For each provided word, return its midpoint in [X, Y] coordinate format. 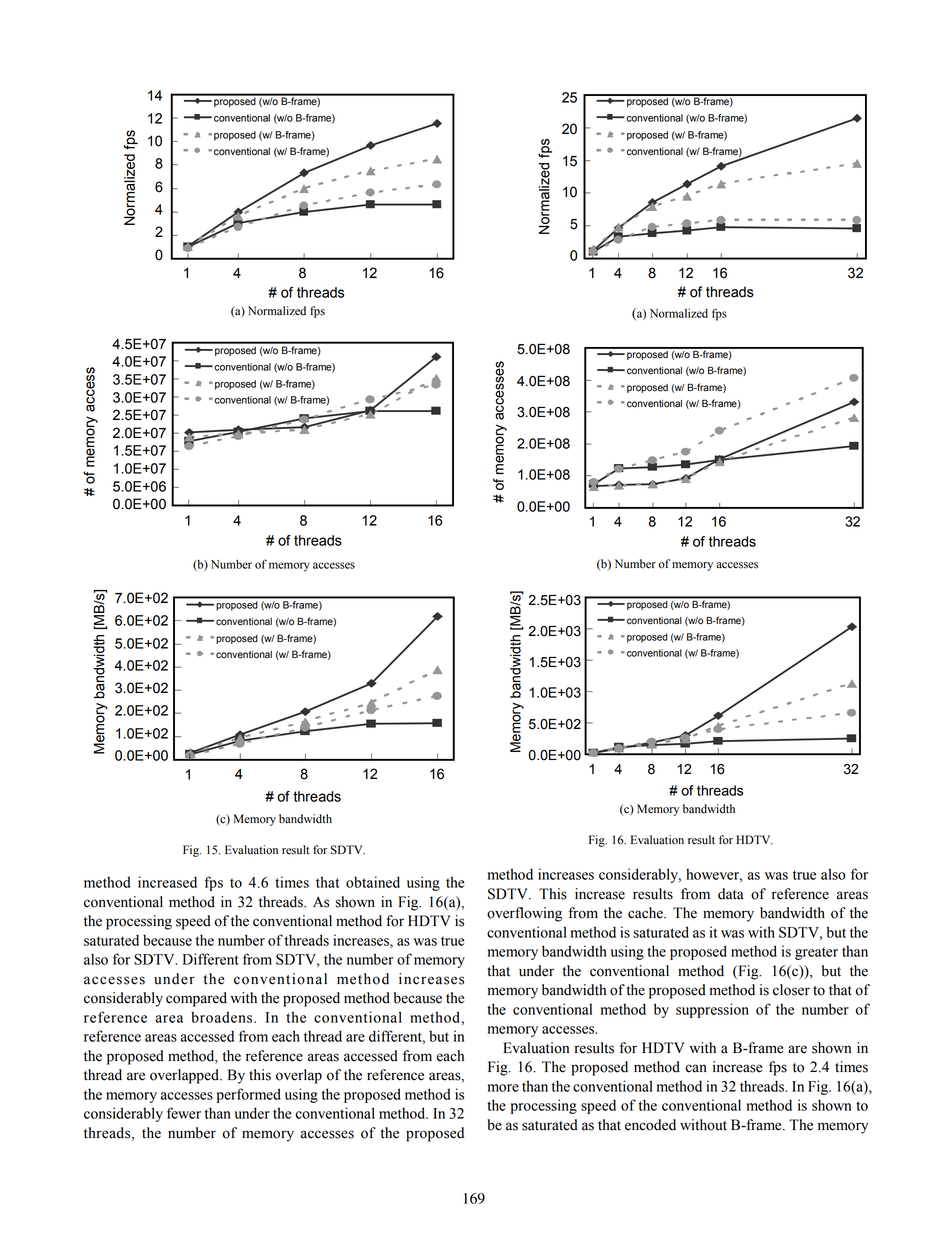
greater [816, 953]
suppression [712, 1010]
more [503, 1088]
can [696, 1068]
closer [791, 990]
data [731, 894]
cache [646, 913]
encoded [650, 1125]
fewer [184, 1113]
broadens [223, 1017]
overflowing [524, 914]
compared [196, 999]
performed [249, 1095]
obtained [373, 882]
